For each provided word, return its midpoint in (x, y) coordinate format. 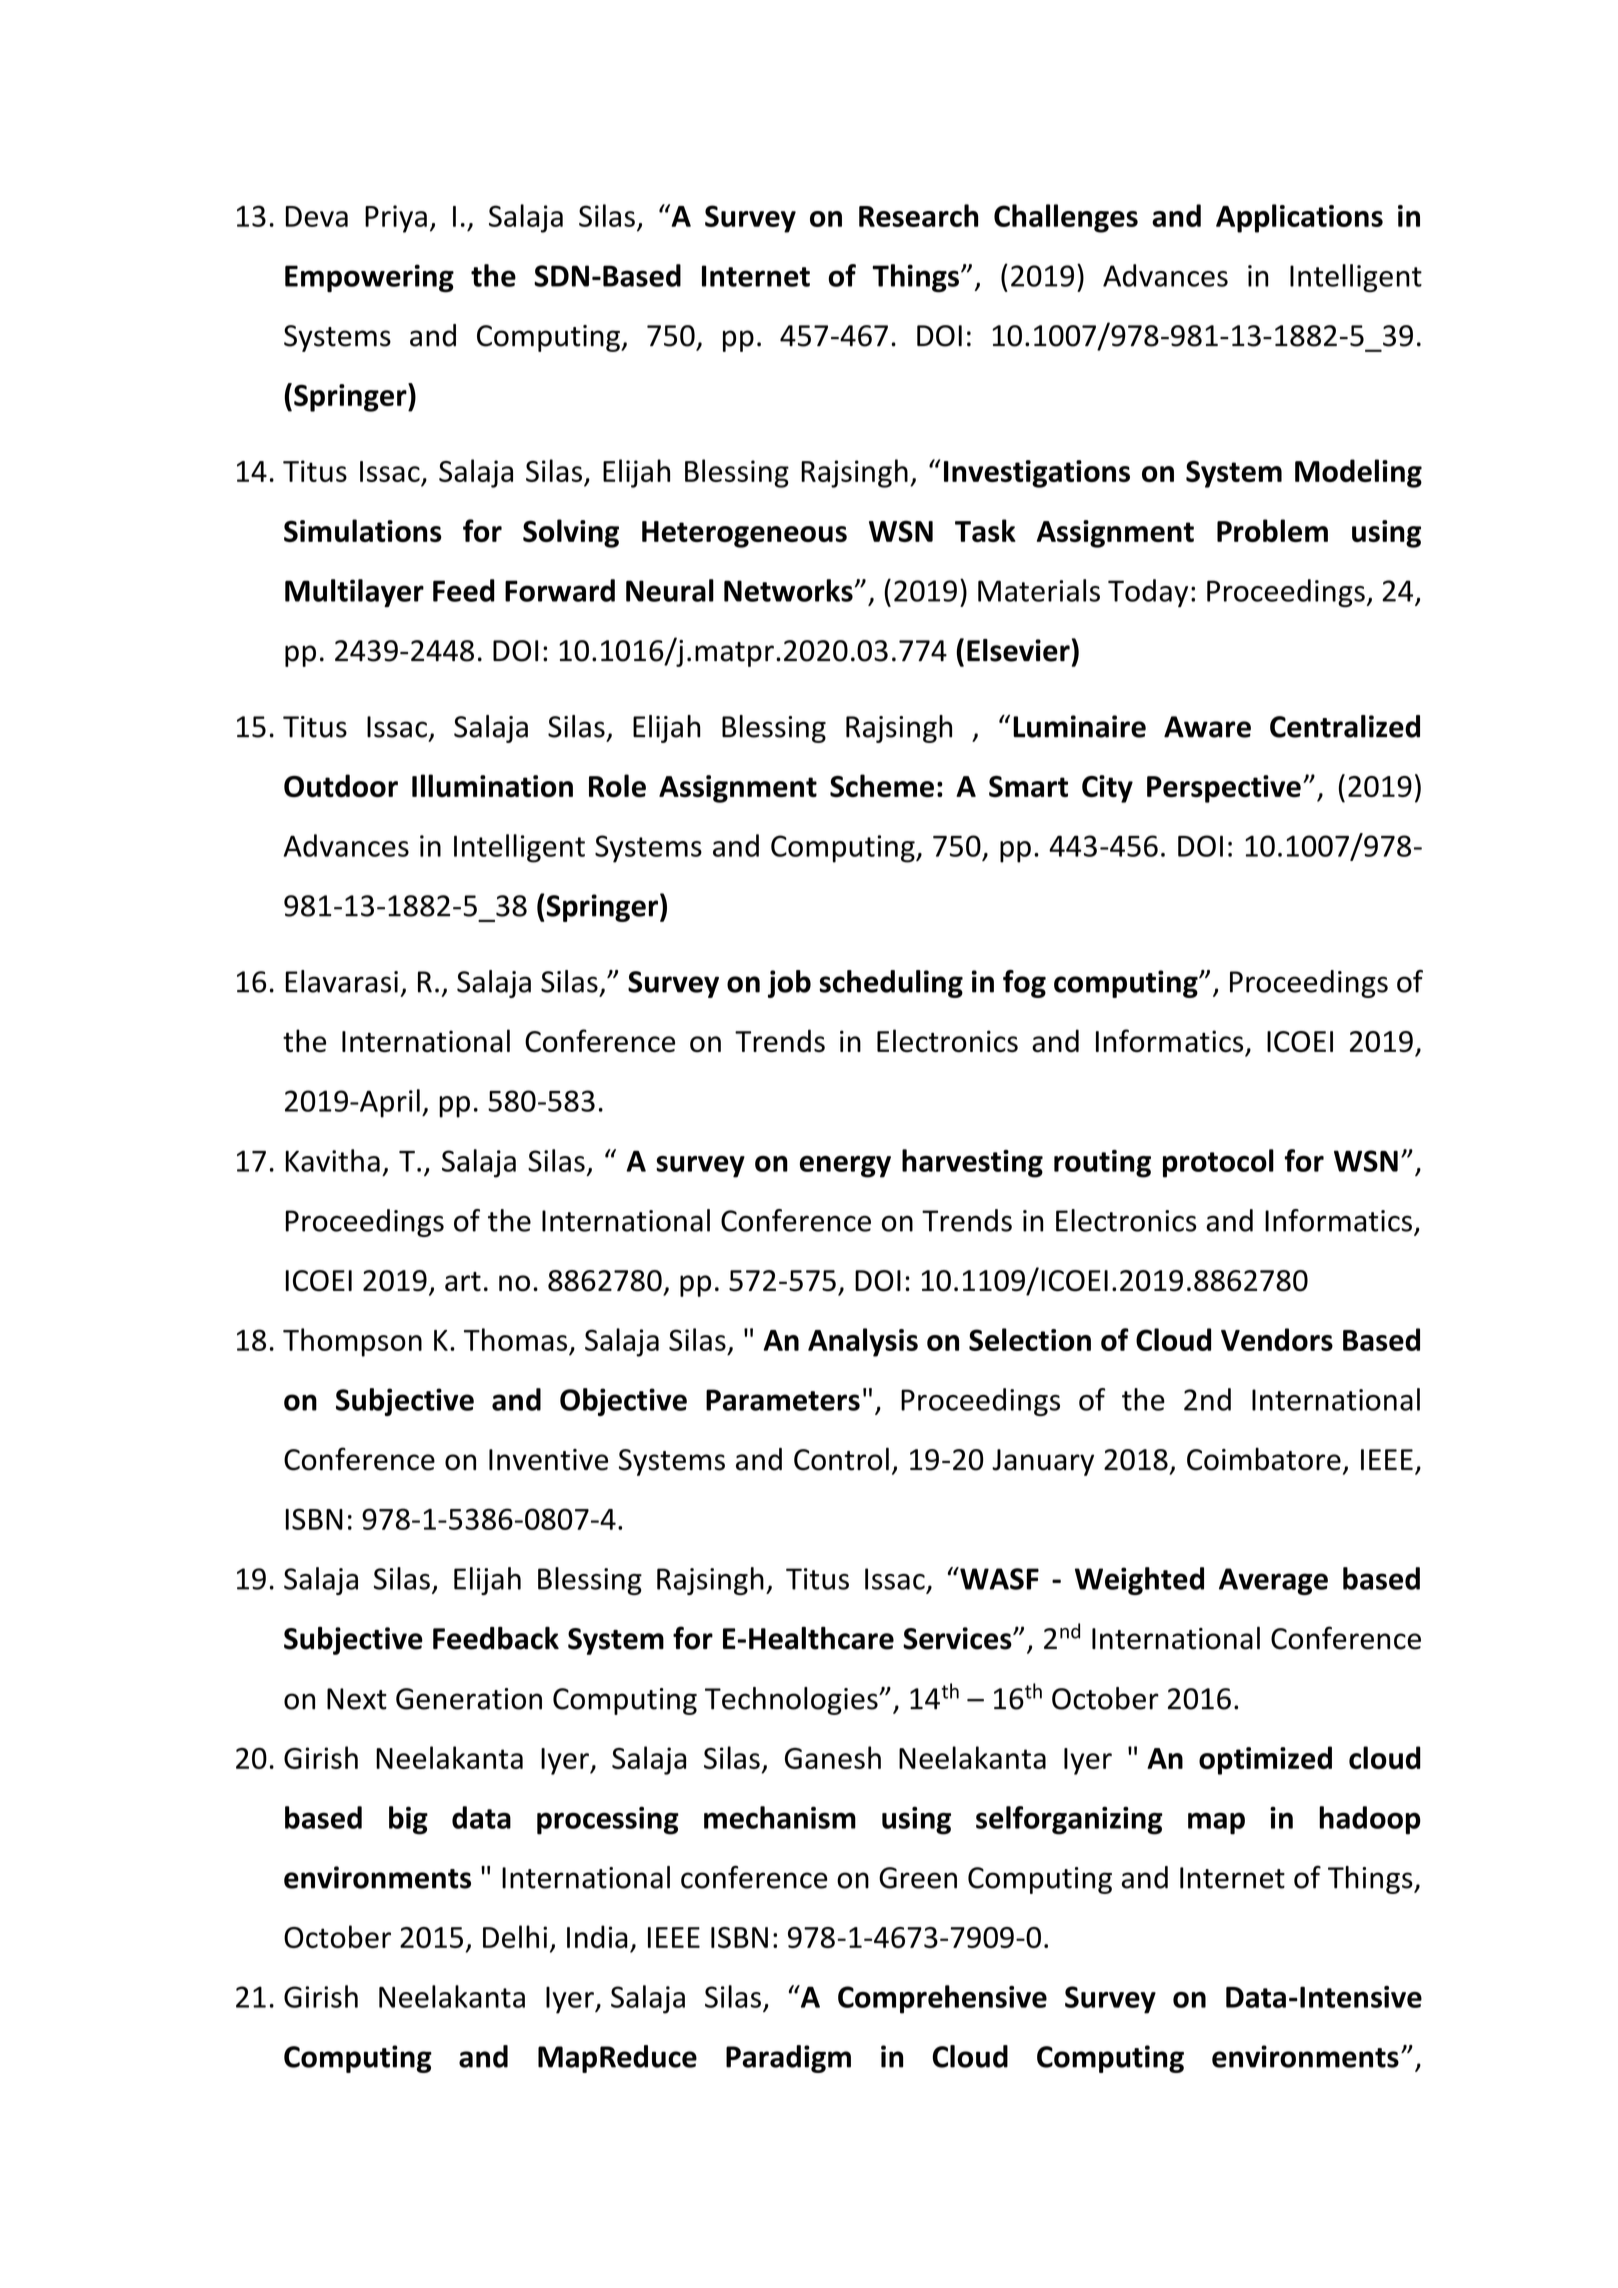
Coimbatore (1264, 1459)
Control (841, 1459)
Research (918, 215)
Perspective (1224, 789)
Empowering (369, 278)
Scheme (882, 786)
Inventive (548, 1460)
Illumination (492, 786)
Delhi (515, 1936)
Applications (1299, 218)
